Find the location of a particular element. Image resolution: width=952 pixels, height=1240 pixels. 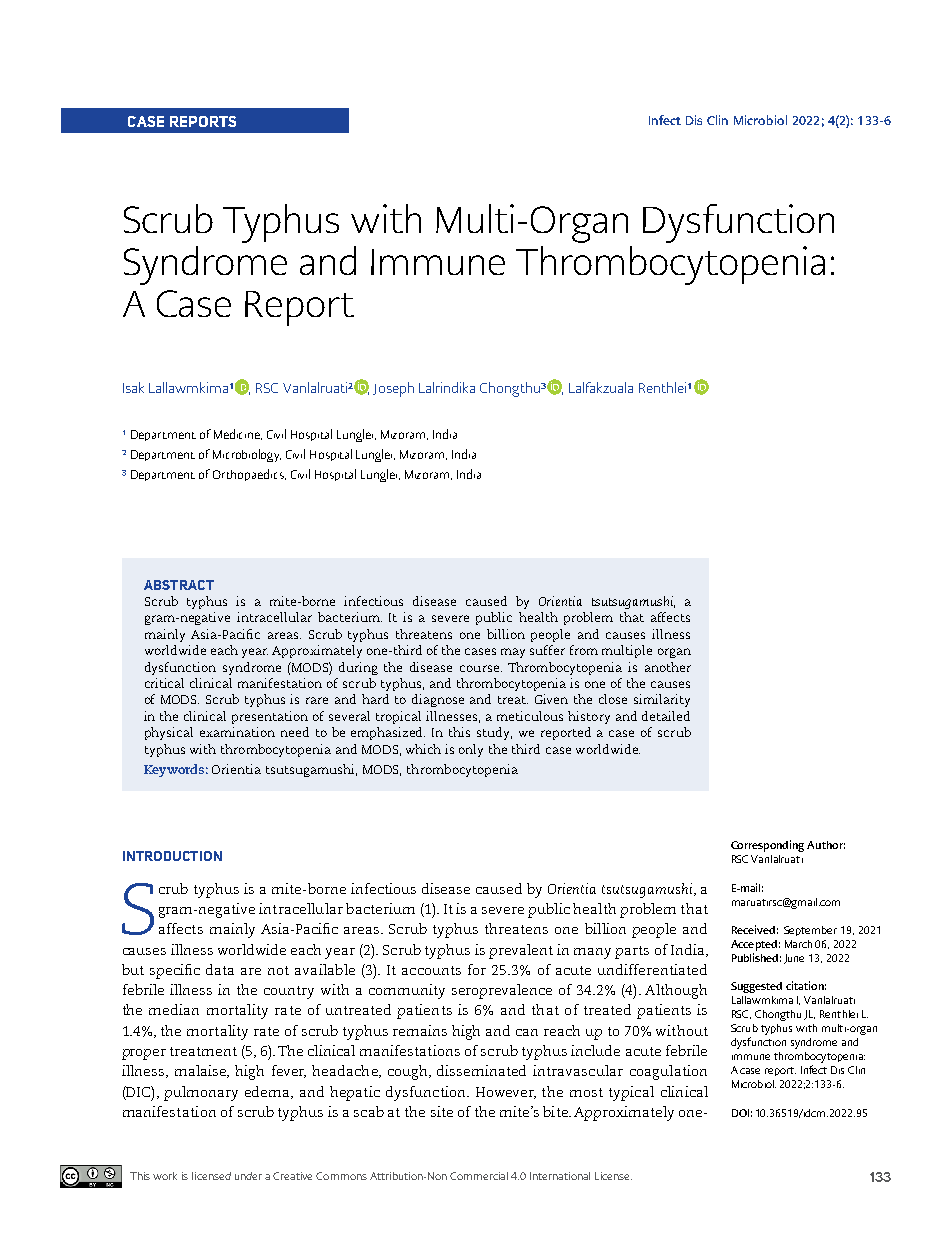

under is located at coordinates (248, 1176).
